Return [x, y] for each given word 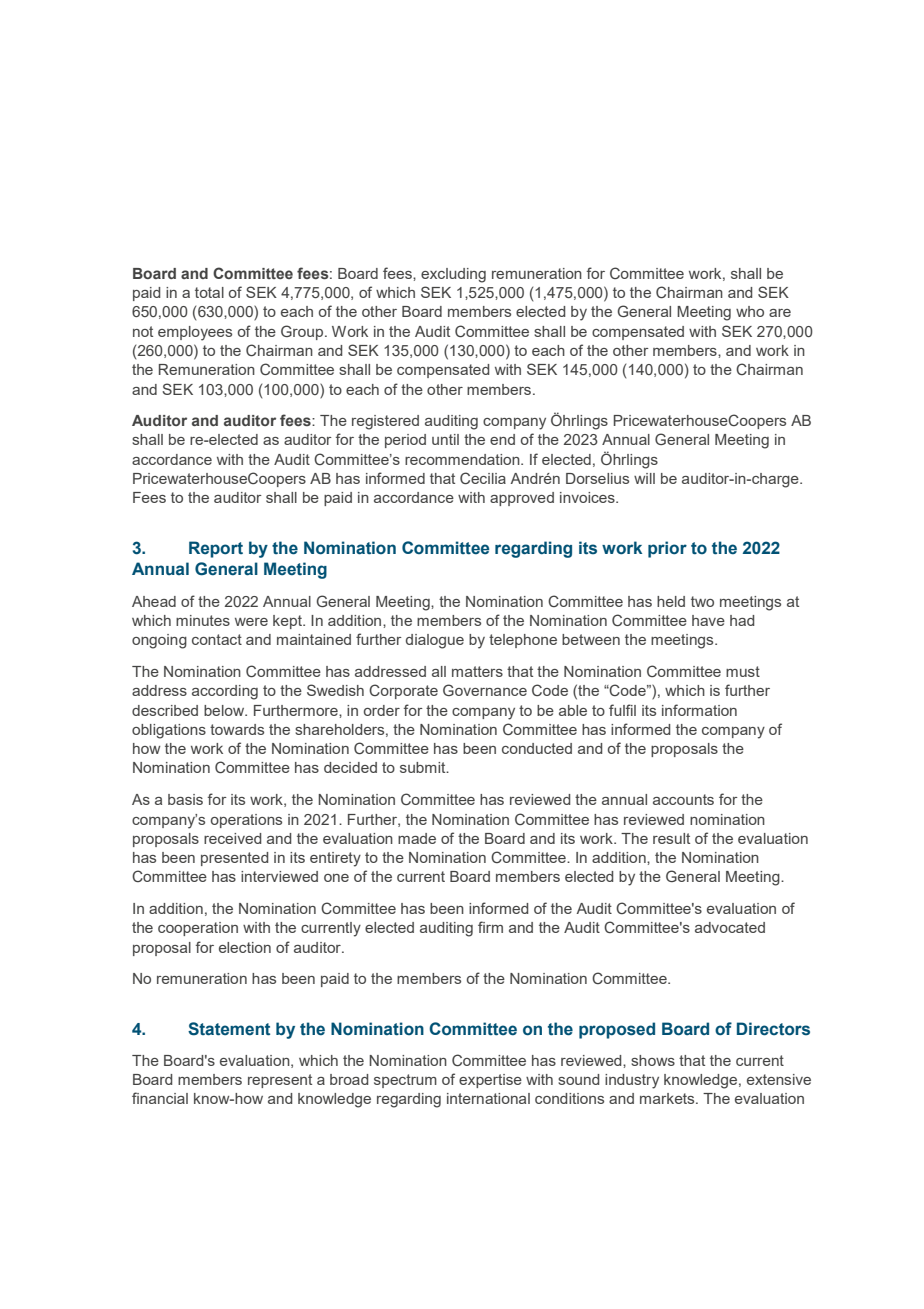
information [699, 710]
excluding [453, 275]
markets [668, 1098]
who [750, 311]
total [209, 292]
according [225, 692]
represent [280, 1081]
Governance [485, 690]
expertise [490, 1081]
